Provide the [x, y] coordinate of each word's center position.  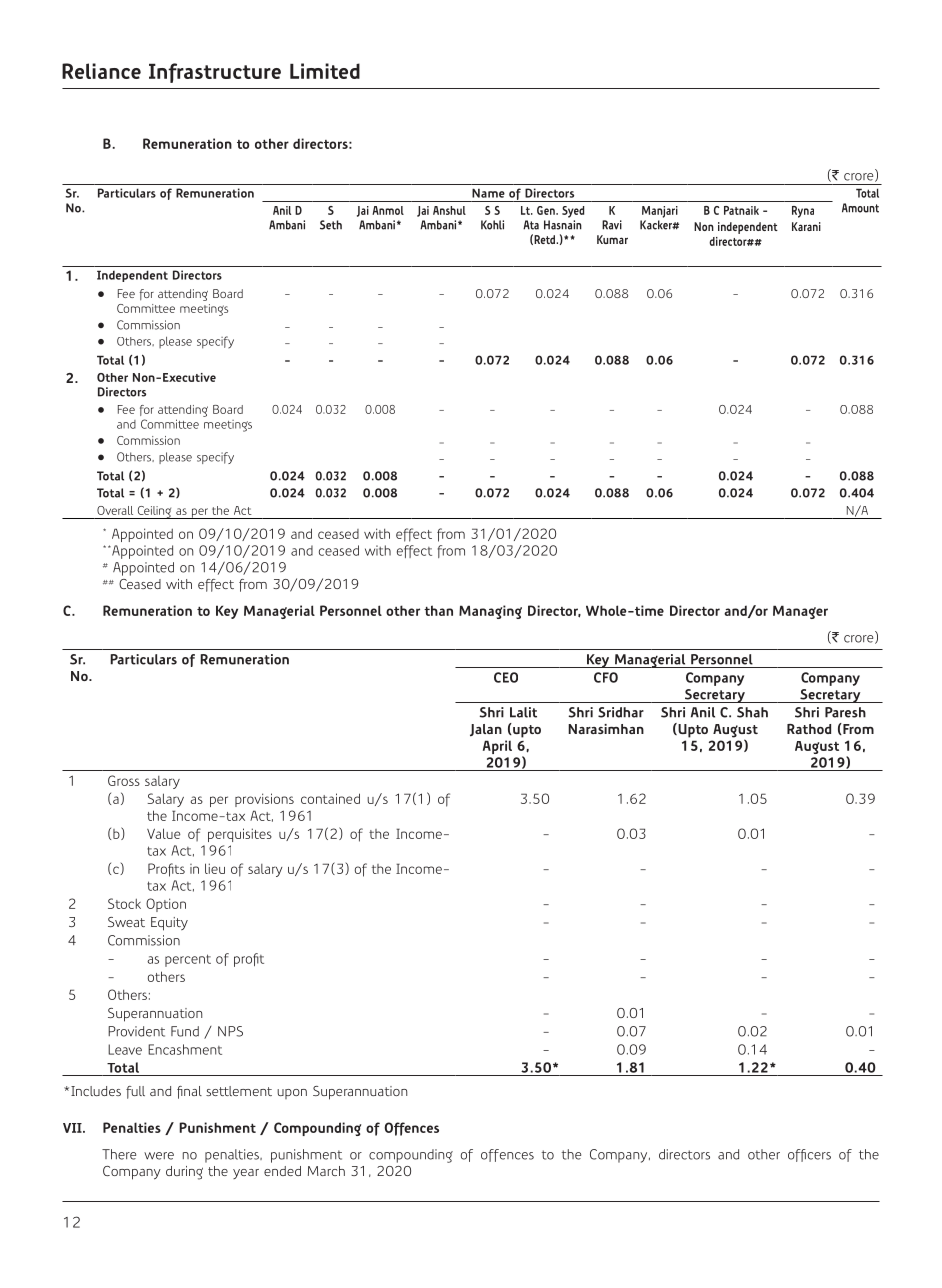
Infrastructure [215, 73]
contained [330, 798]
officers [809, 1155]
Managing [490, 612]
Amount [860, 208]
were [159, 1156]
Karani [806, 226]
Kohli [492, 225]
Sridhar [621, 712]
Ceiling [154, 512]
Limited [325, 71]
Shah [752, 712]
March [326, 1171]
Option [166, 905]
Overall [115, 510]
